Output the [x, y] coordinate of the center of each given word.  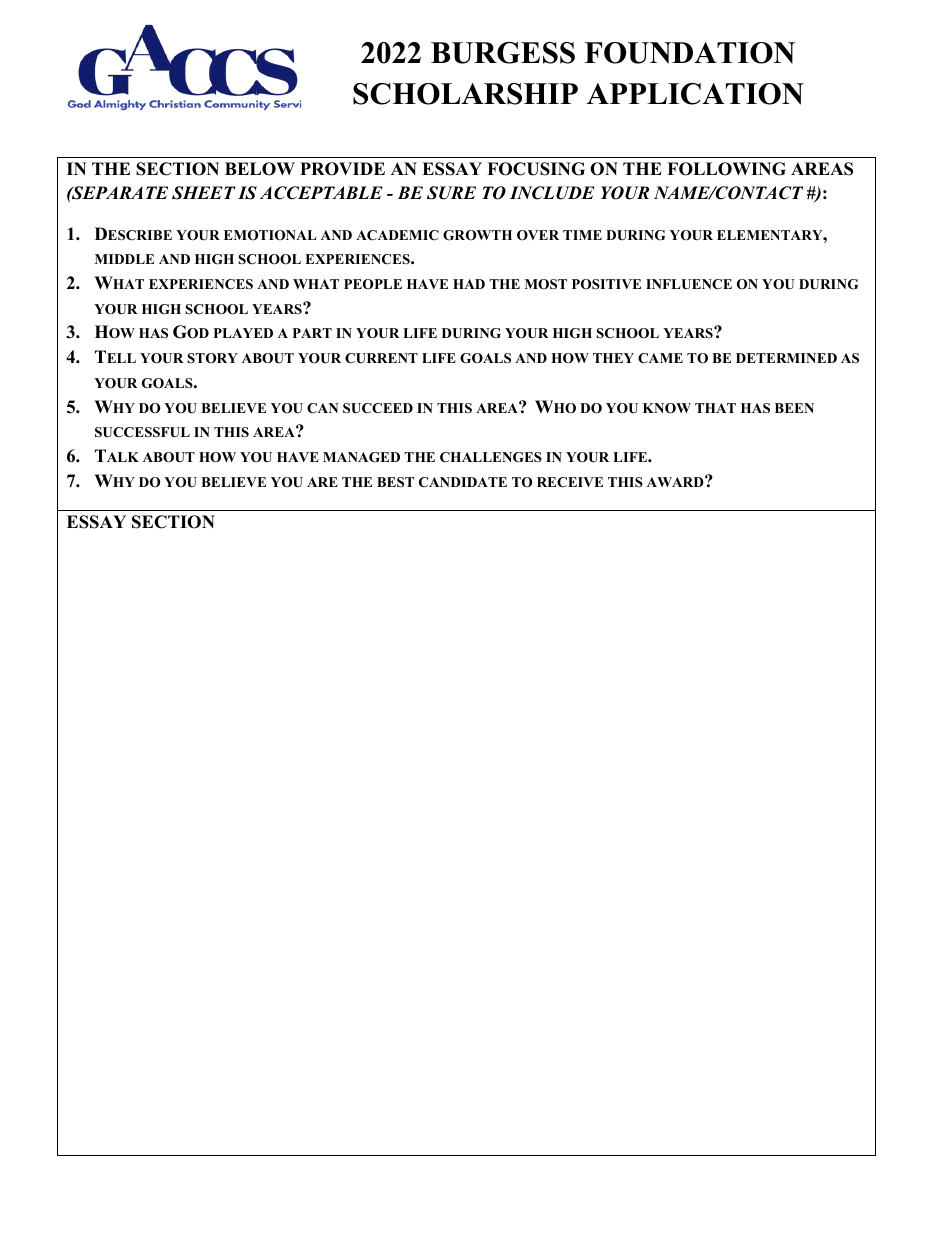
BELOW [260, 169]
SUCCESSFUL [142, 432]
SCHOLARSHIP [465, 94]
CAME [660, 358]
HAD [469, 284]
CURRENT [381, 358]
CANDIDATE [463, 482]
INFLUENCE [689, 284]
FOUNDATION [690, 53]
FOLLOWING [726, 169]
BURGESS [503, 53]
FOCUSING [536, 169]
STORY [212, 358]
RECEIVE [570, 482]
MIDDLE [124, 259]
